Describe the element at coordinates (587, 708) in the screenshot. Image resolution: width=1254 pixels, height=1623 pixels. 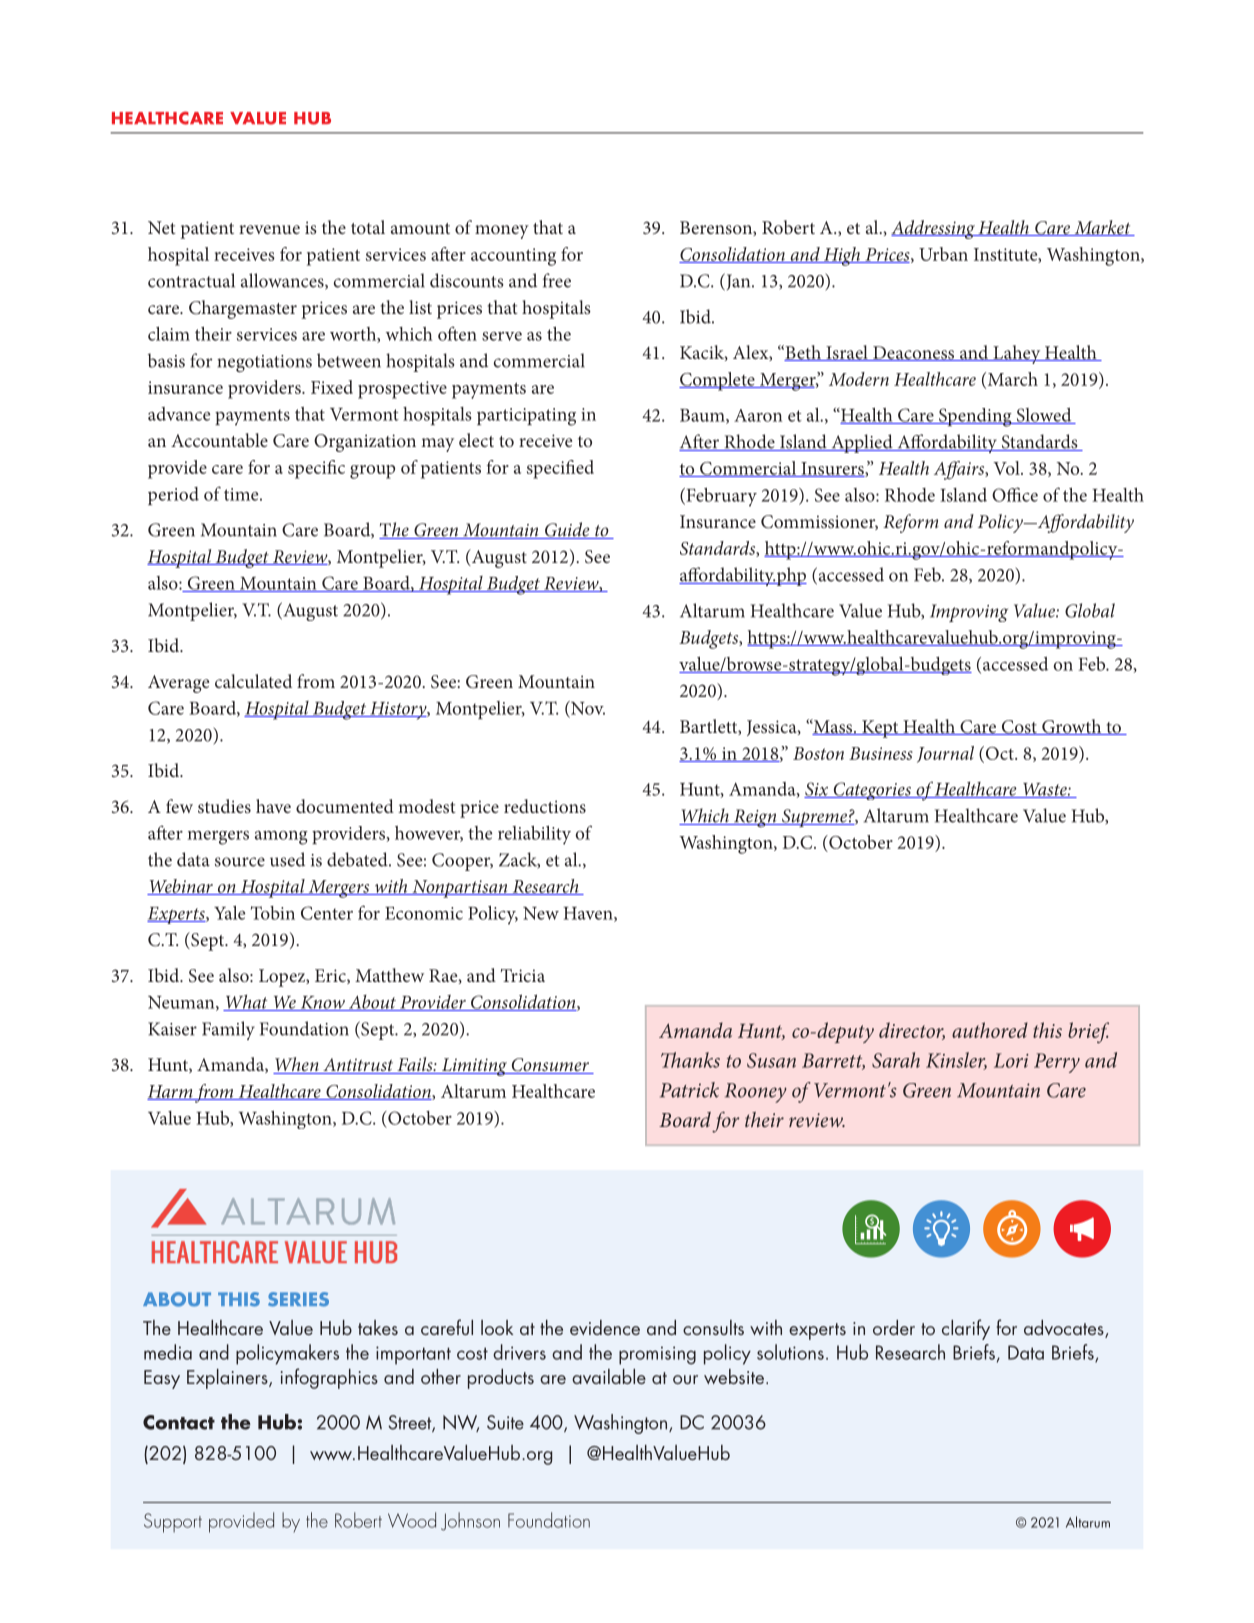
I see `Nov` at that location.
